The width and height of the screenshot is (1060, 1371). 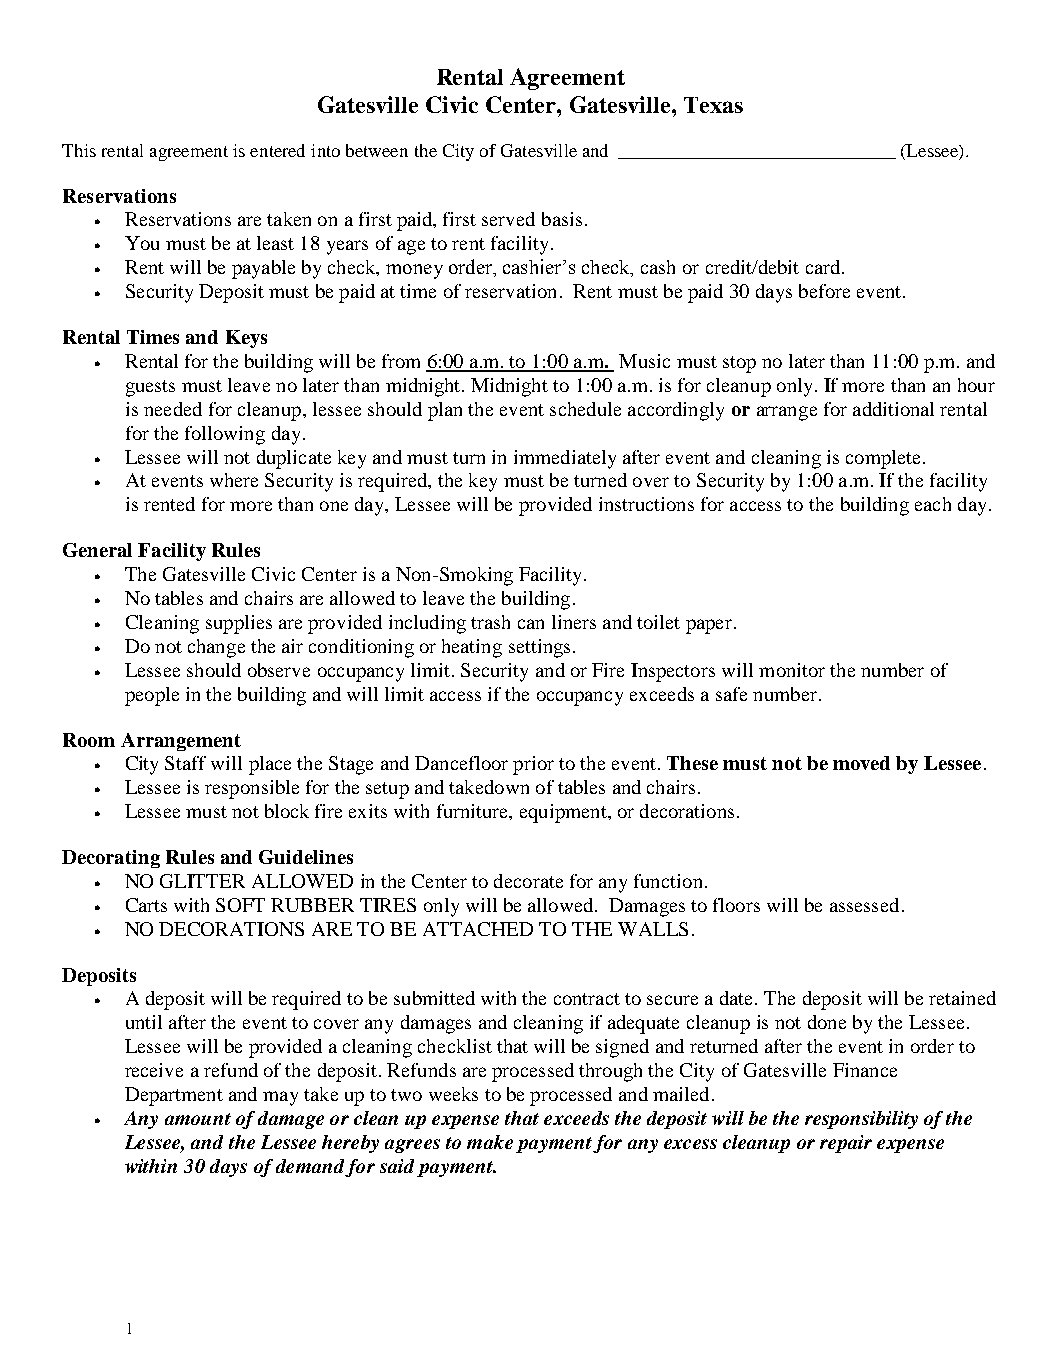 What do you see at coordinates (508, 219) in the screenshot?
I see `served` at bounding box center [508, 219].
